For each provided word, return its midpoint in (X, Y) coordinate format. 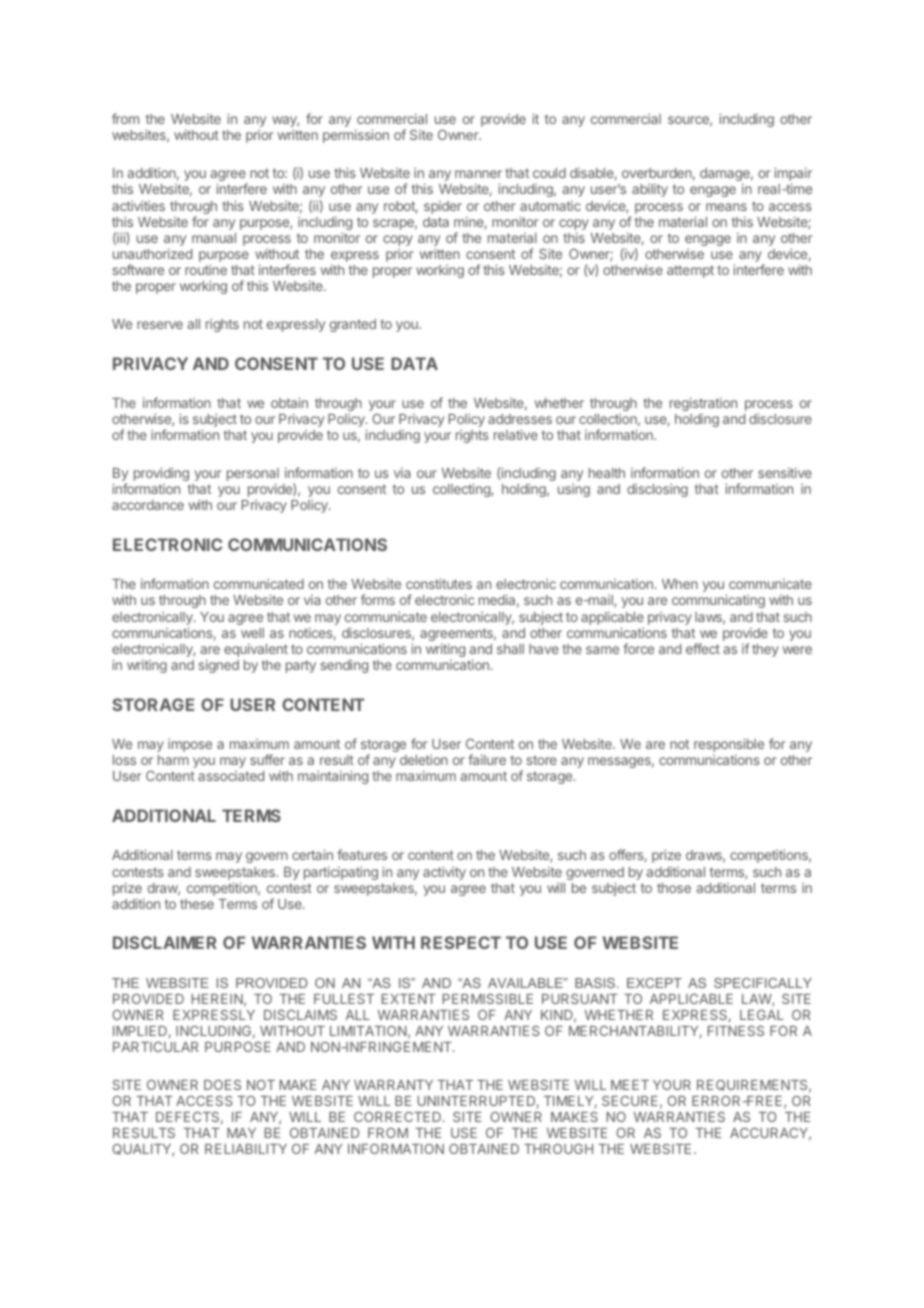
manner (478, 174)
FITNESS (736, 1031)
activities (138, 205)
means (726, 207)
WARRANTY (393, 1085)
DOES (222, 1085)
